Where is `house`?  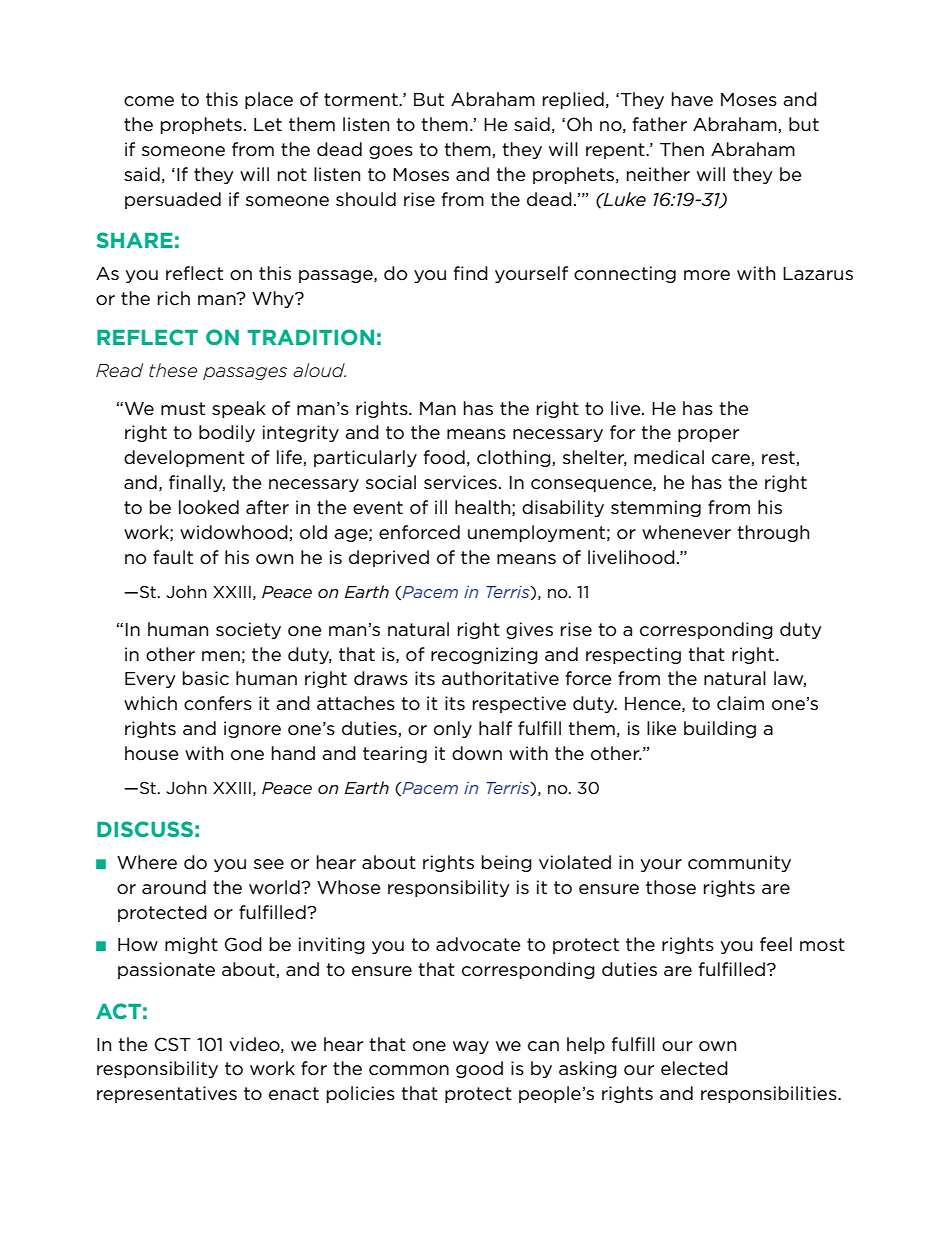
house is located at coordinates (152, 753).
